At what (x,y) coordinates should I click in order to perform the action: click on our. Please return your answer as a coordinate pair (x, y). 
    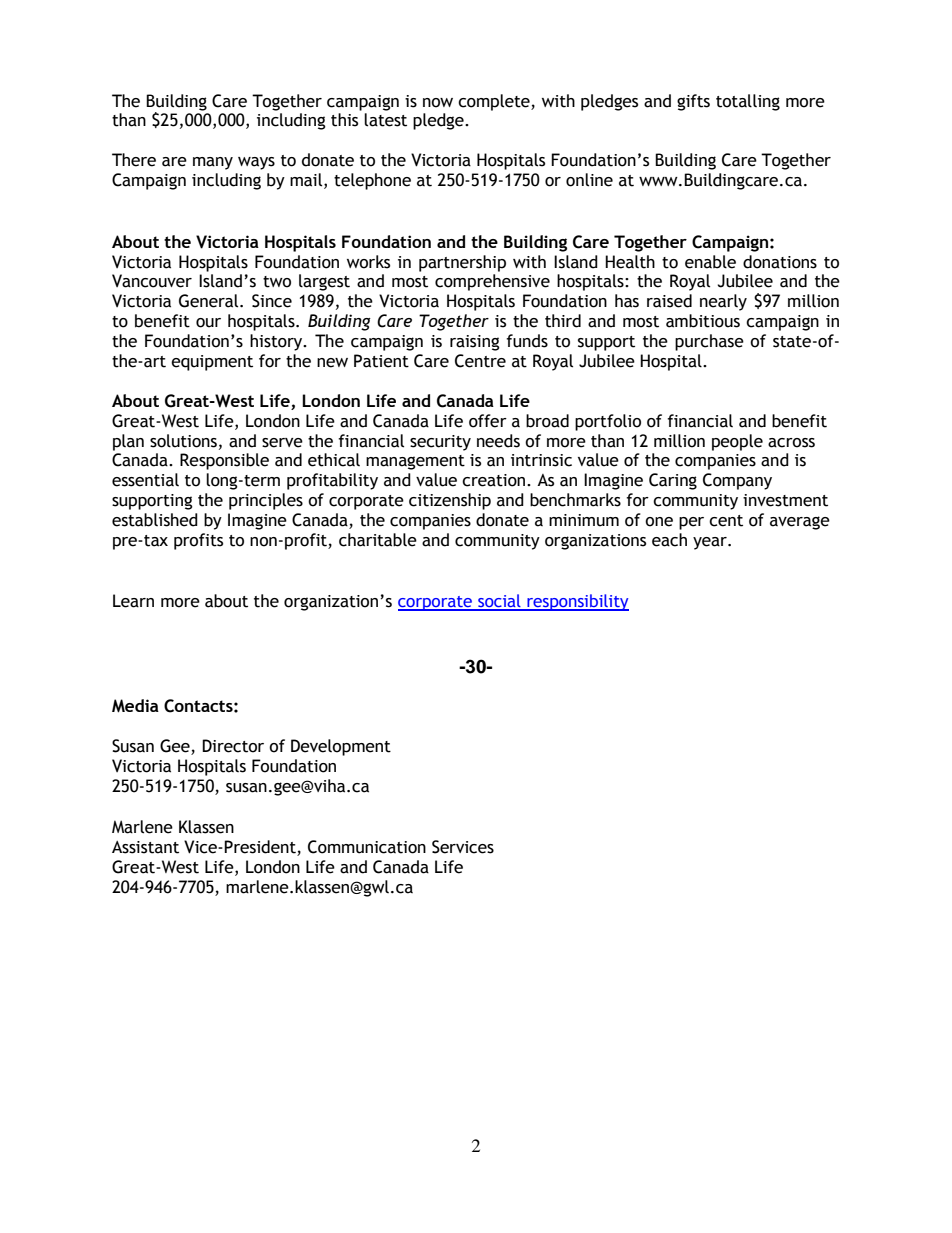
    Looking at the image, I should click on (208, 323).
